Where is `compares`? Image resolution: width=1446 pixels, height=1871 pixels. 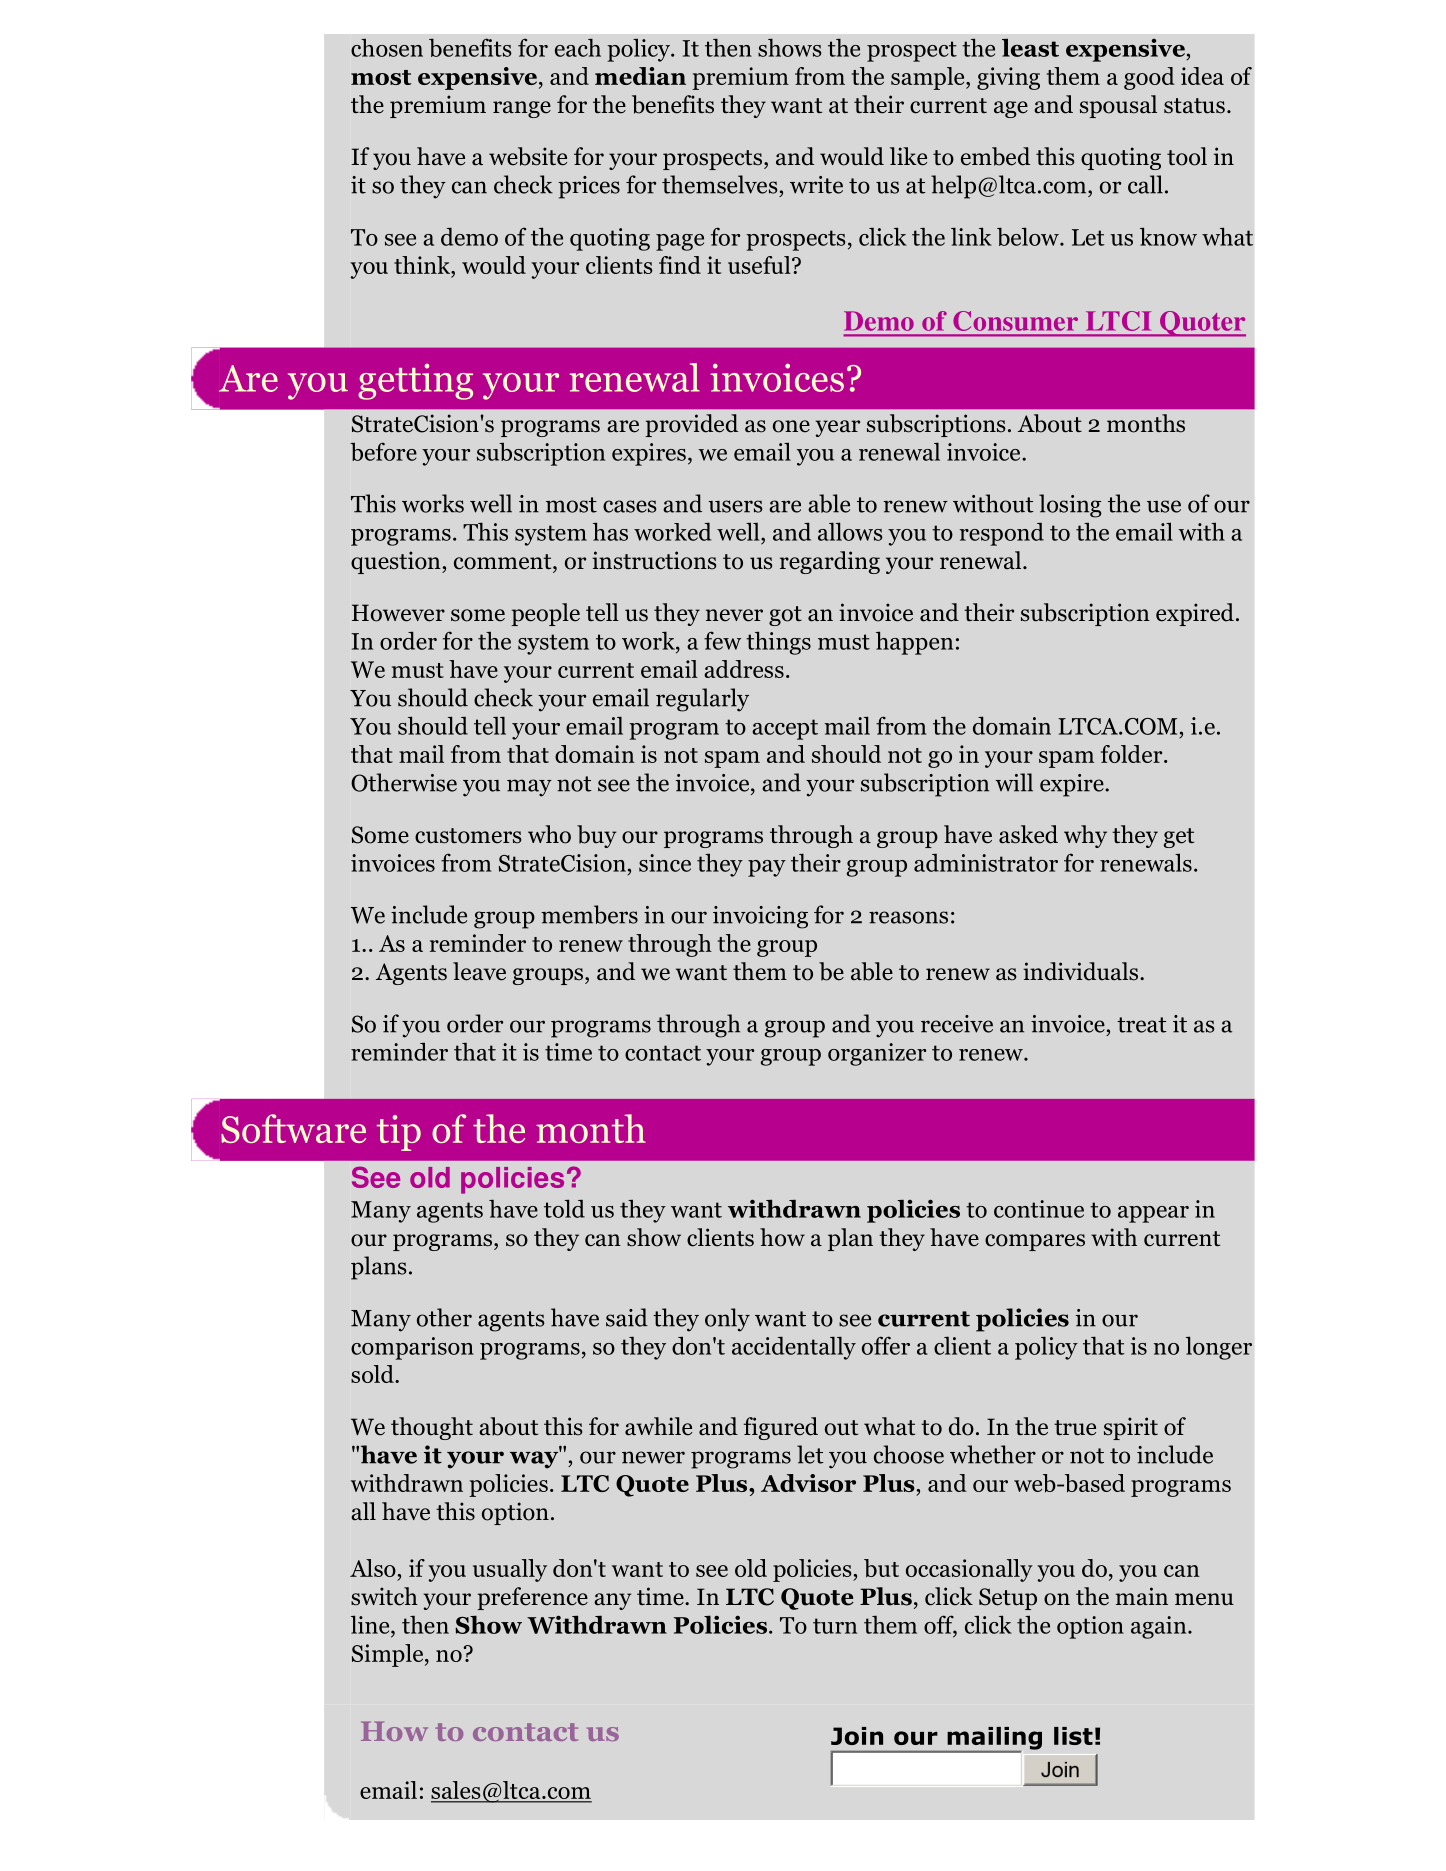
compares is located at coordinates (1035, 1242).
